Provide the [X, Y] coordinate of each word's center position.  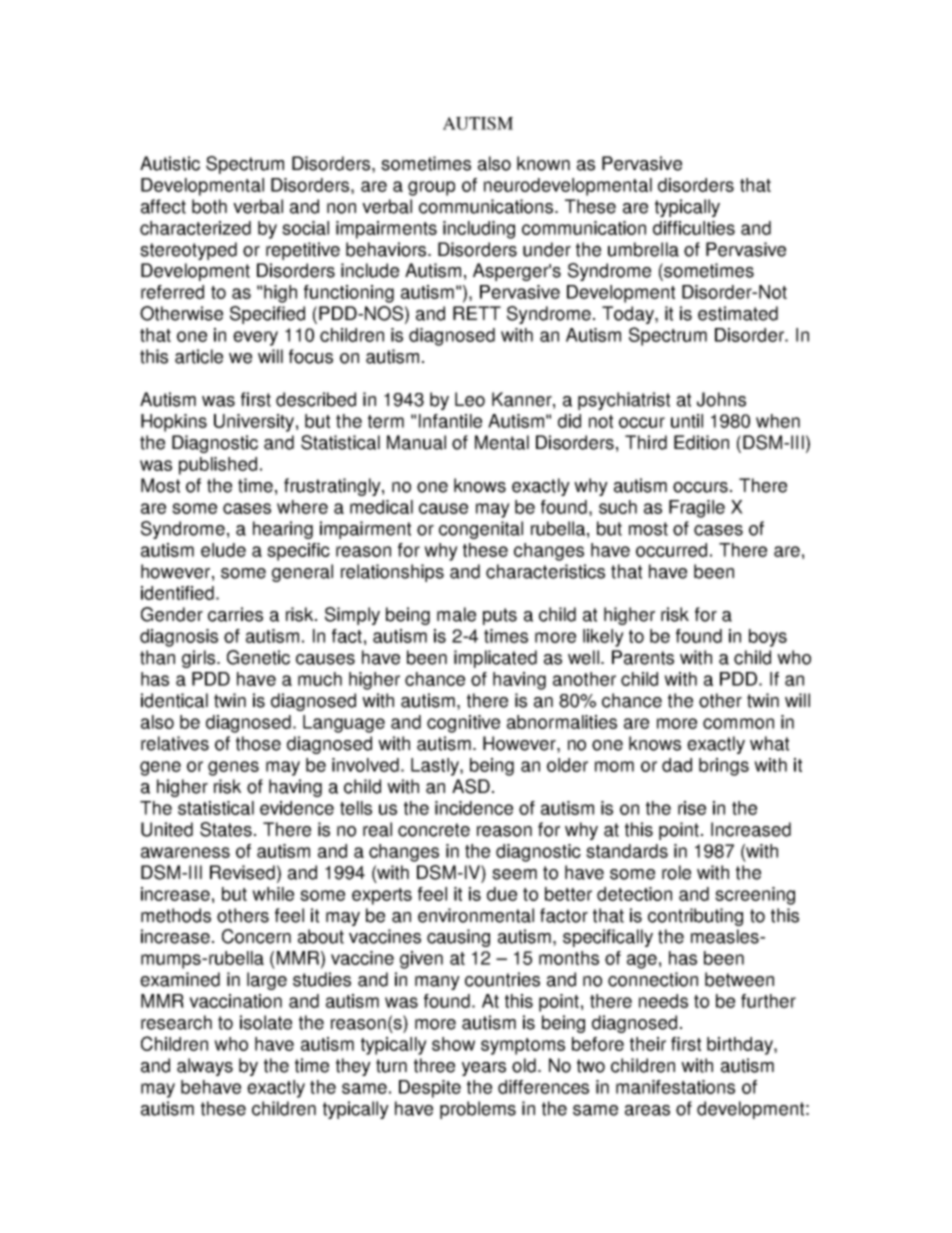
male [456, 614]
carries [235, 614]
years [484, 1069]
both [209, 206]
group [431, 188]
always [205, 1067]
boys [768, 638]
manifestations [675, 1087]
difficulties [694, 228]
